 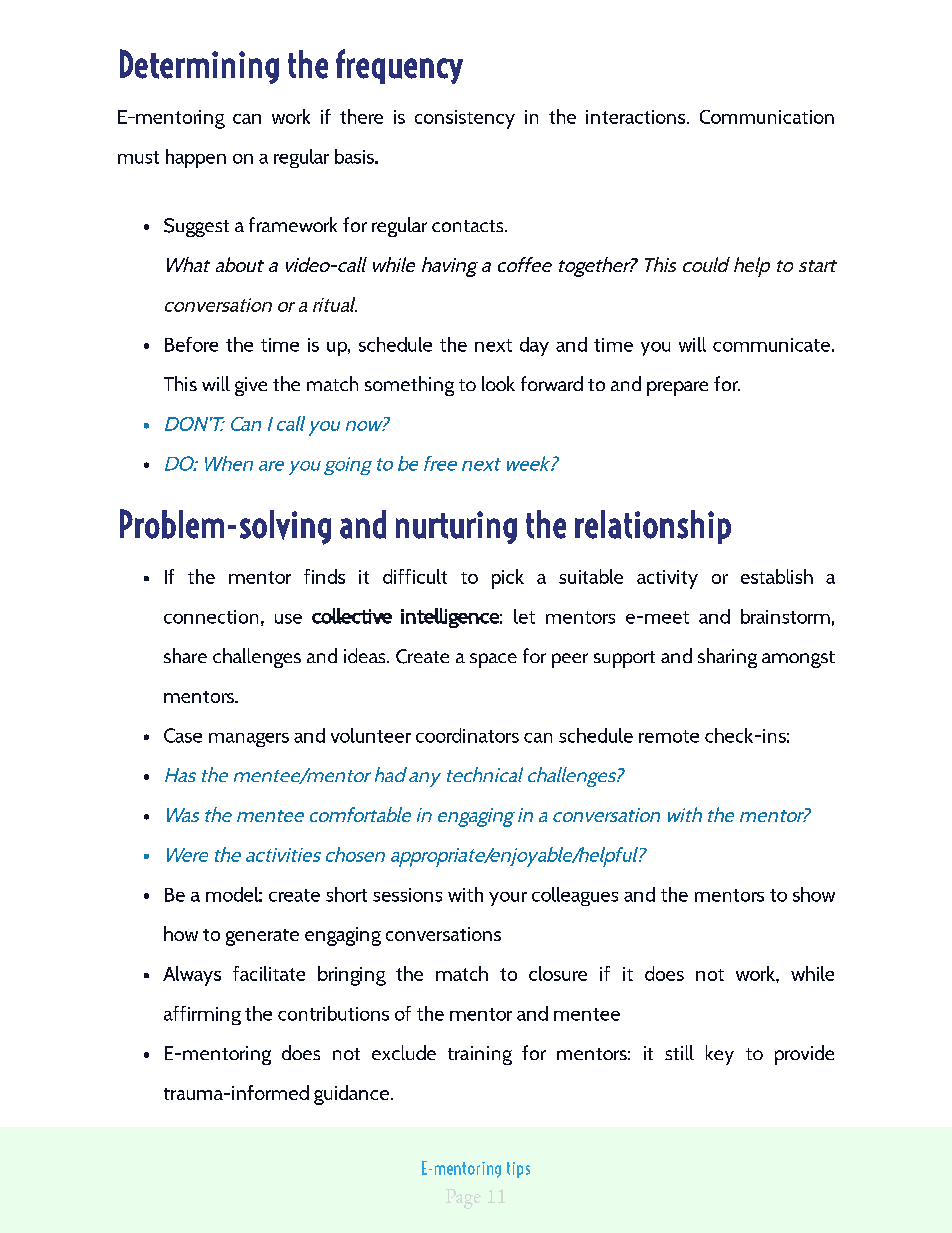 What do you see at coordinates (767, 117) in the image?
I see `Communication` at bounding box center [767, 117].
